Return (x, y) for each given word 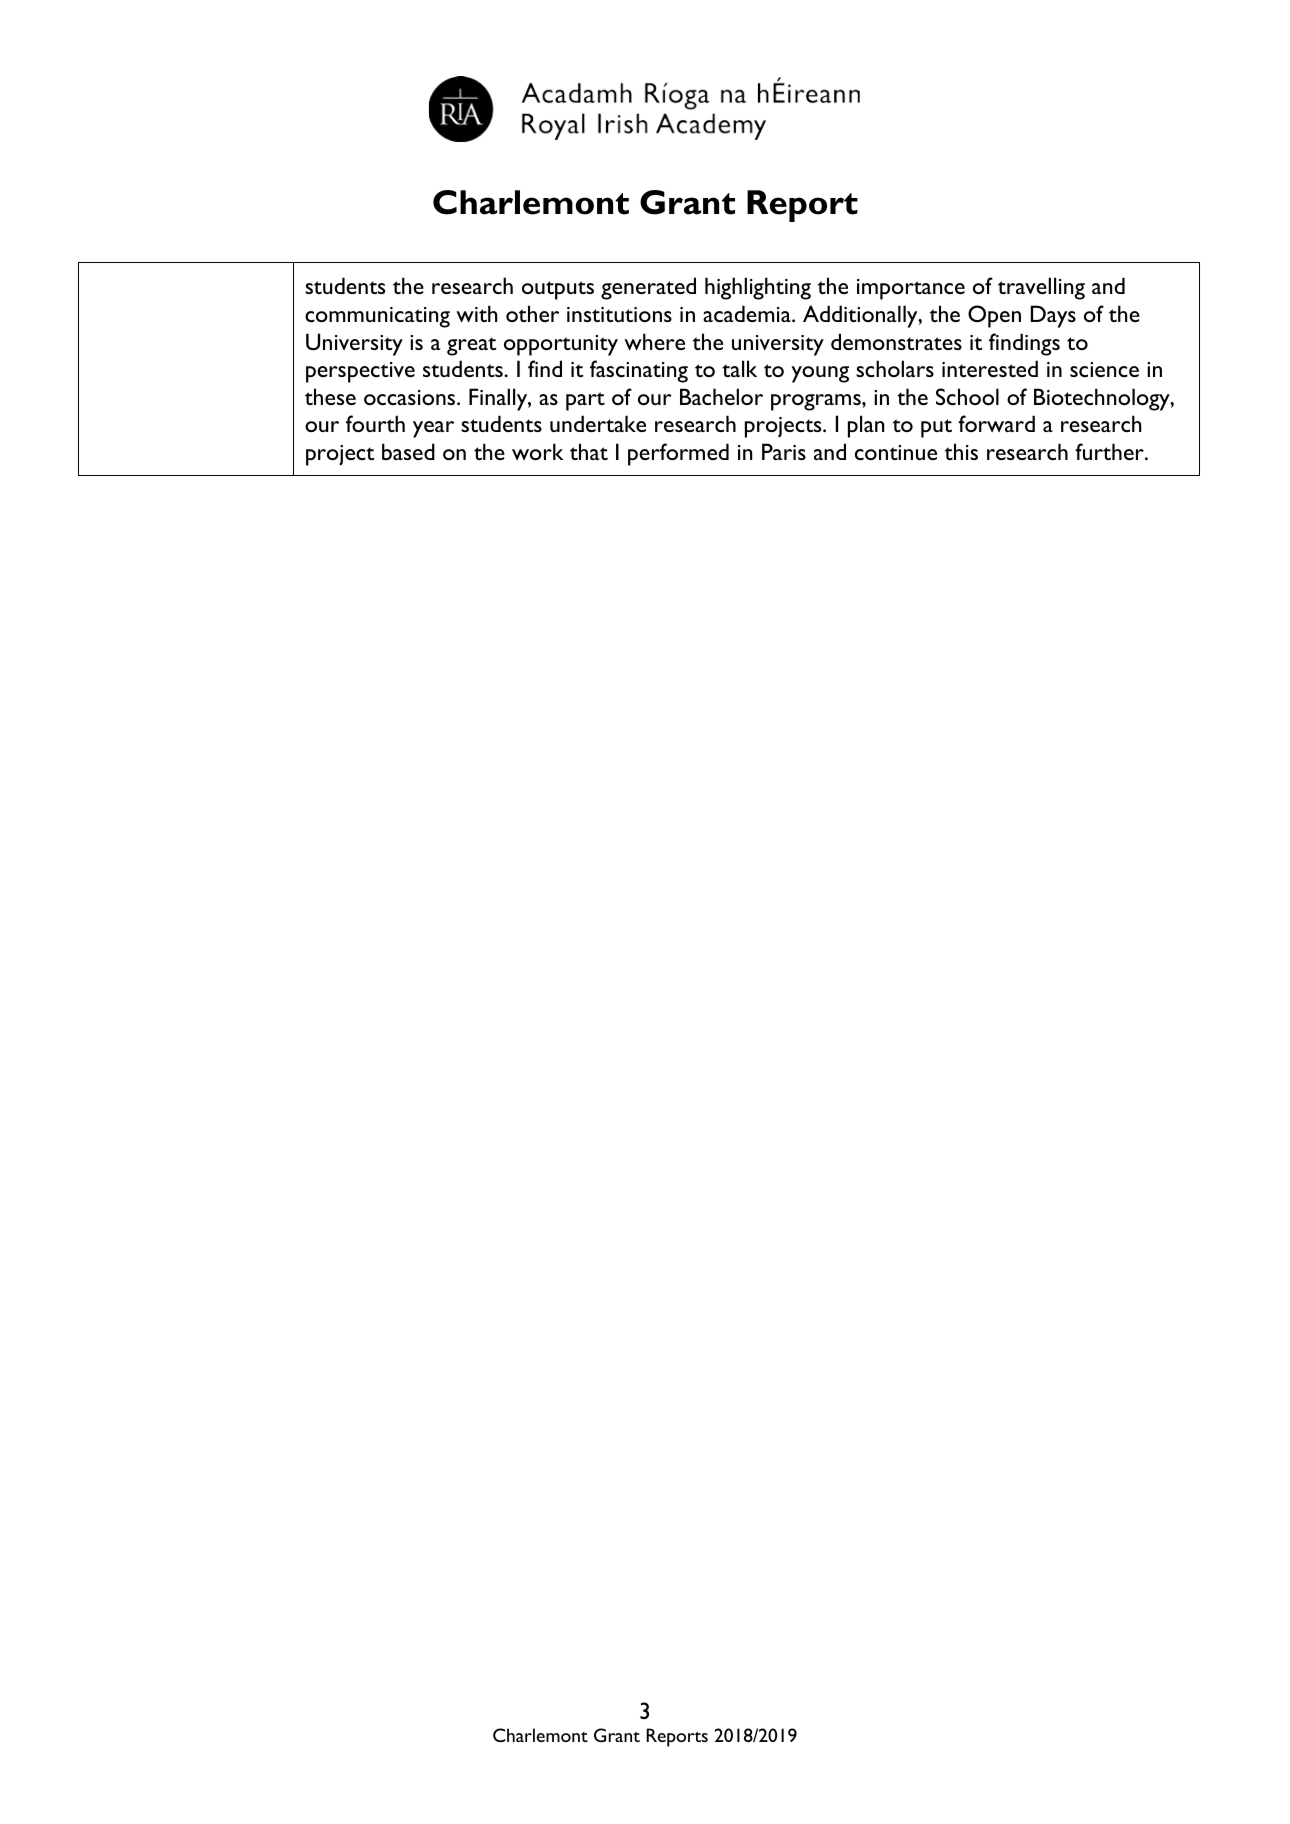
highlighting (758, 288)
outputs (558, 290)
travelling (1041, 288)
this (961, 451)
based (408, 451)
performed (678, 454)
